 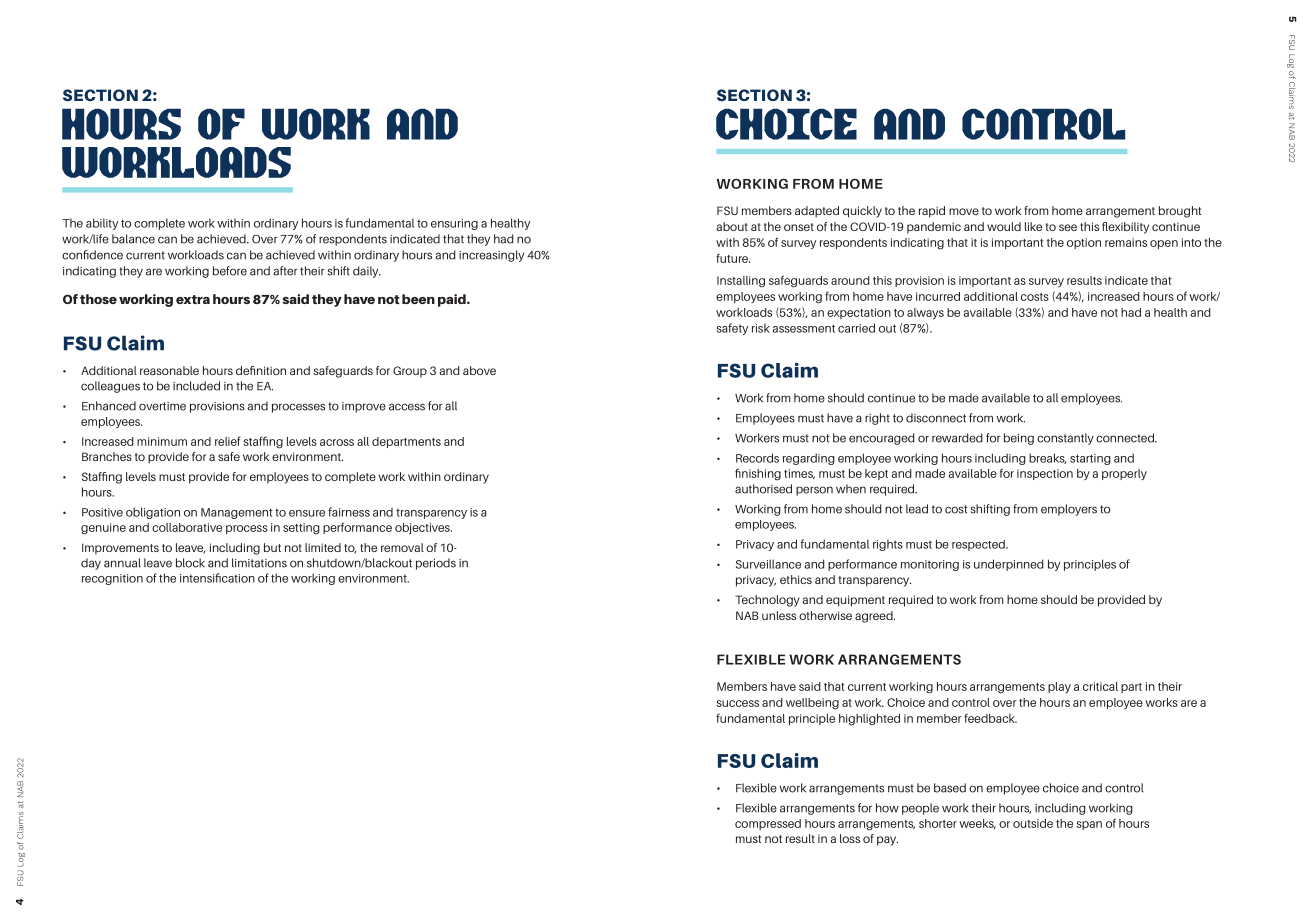 I want to click on employers, so click(x=1069, y=510).
